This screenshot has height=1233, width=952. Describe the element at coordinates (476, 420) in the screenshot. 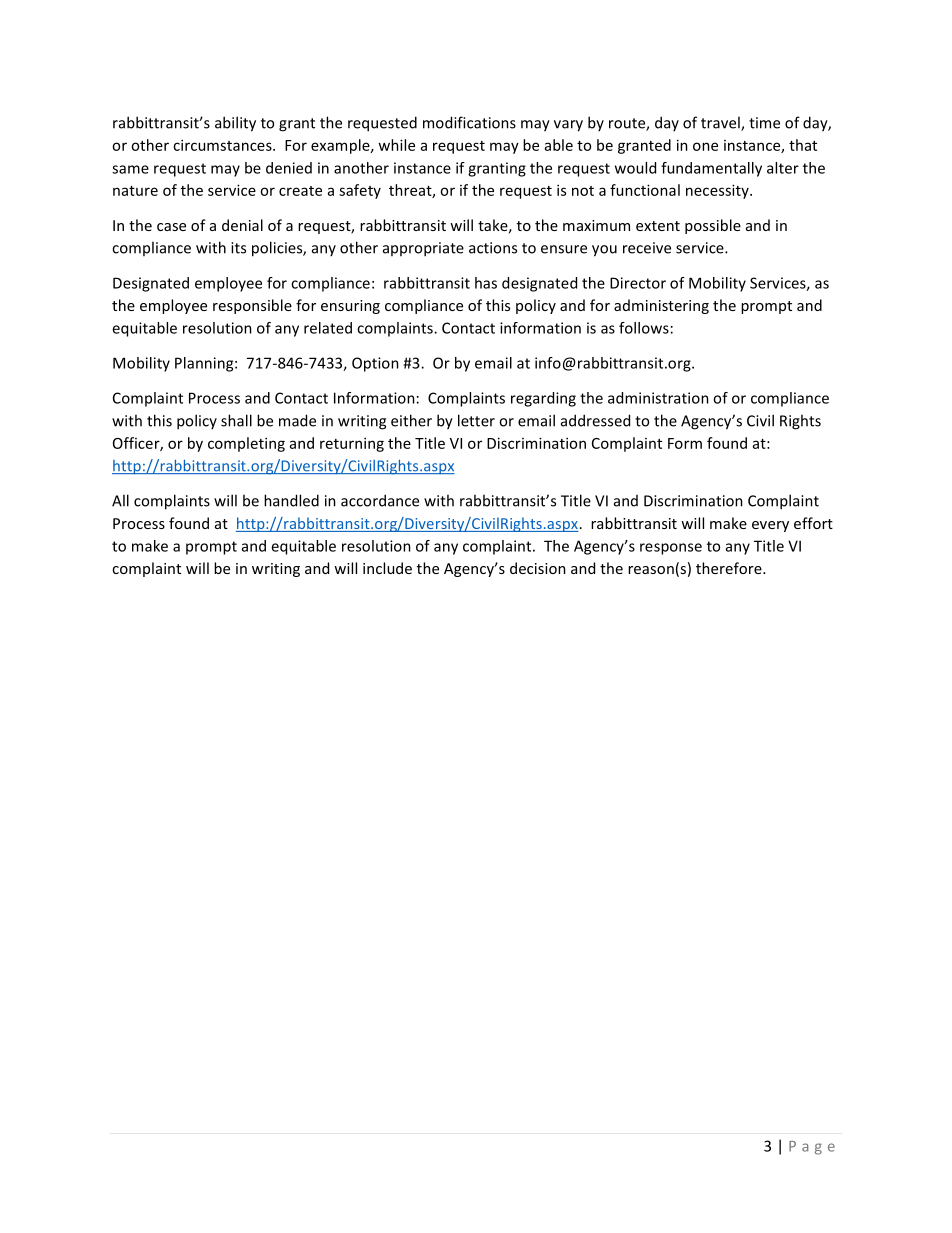

I see `letter` at that location.
